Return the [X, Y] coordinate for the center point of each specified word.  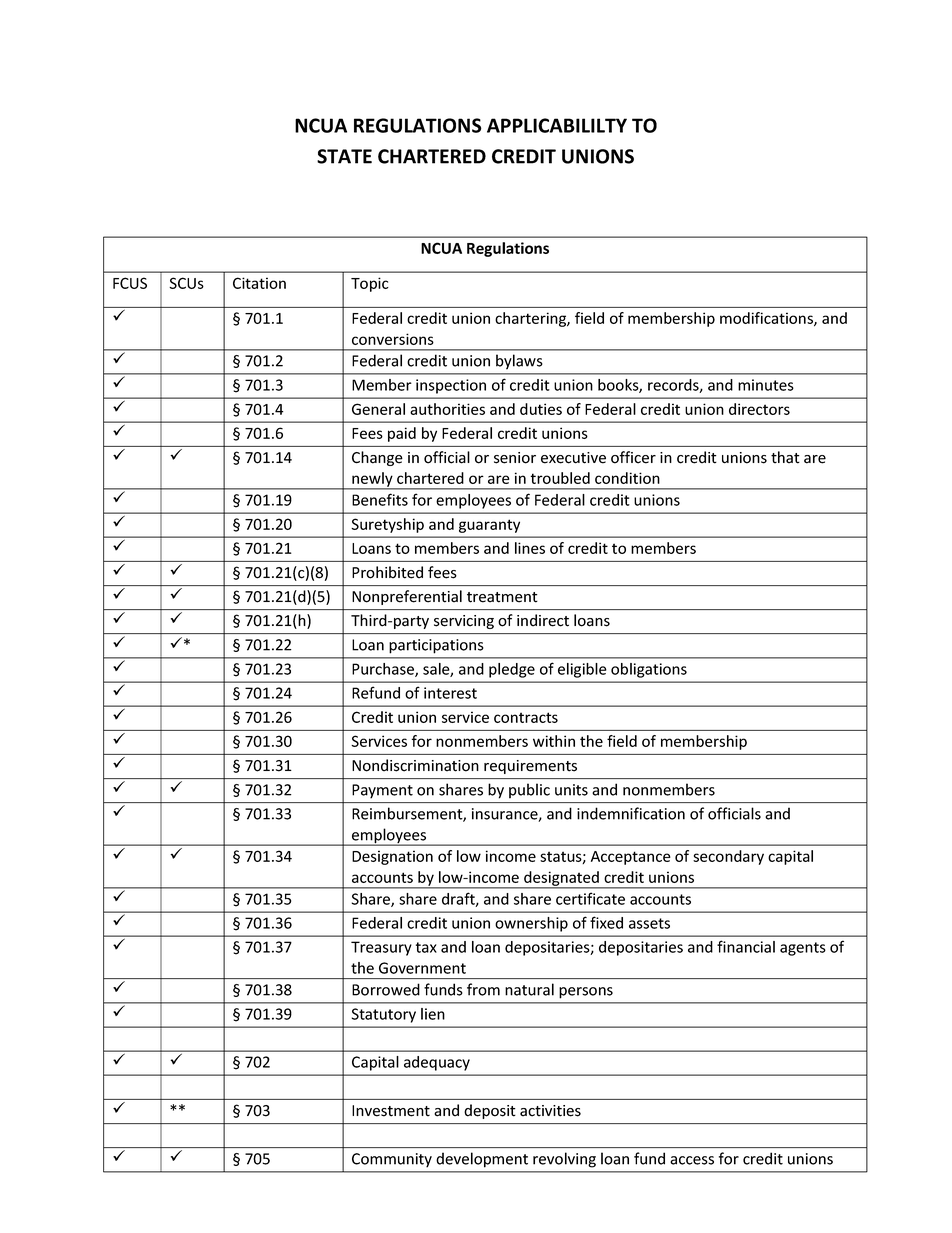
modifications [767, 319]
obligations [649, 670]
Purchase [384, 670]
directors [759, 409]
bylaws [519, 362]
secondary [728, 857]
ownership [531, 924]
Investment [391, 1111]
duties [541, 409]
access [692, 1160]
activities [550, 1111]
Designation [392, 857]
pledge [512, 670]
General [378, 409]
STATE [344, 156]
